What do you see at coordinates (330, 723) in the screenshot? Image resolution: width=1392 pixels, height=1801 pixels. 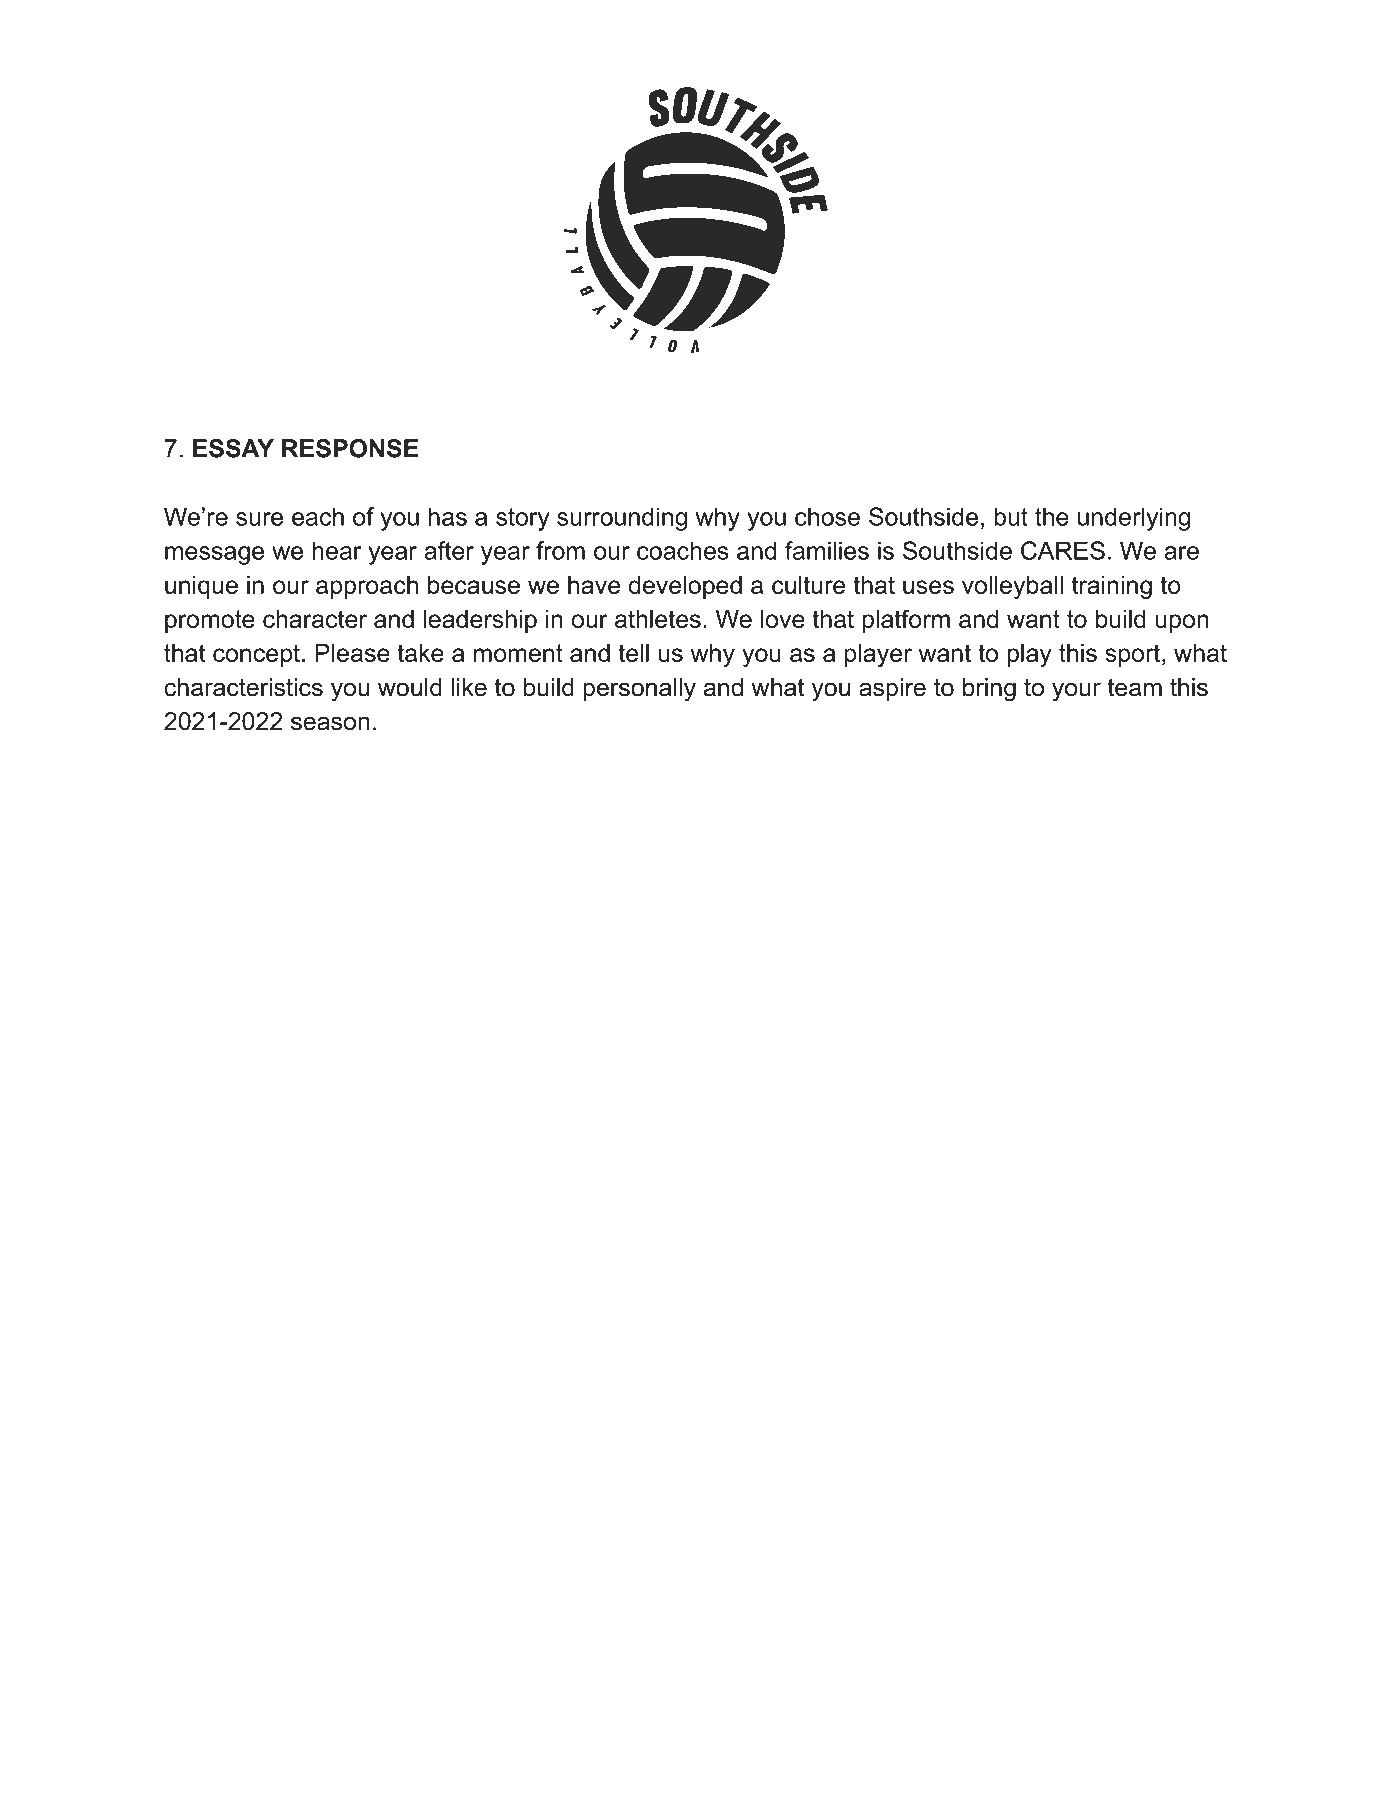 I see `season` at bounding box center [330, 723].
